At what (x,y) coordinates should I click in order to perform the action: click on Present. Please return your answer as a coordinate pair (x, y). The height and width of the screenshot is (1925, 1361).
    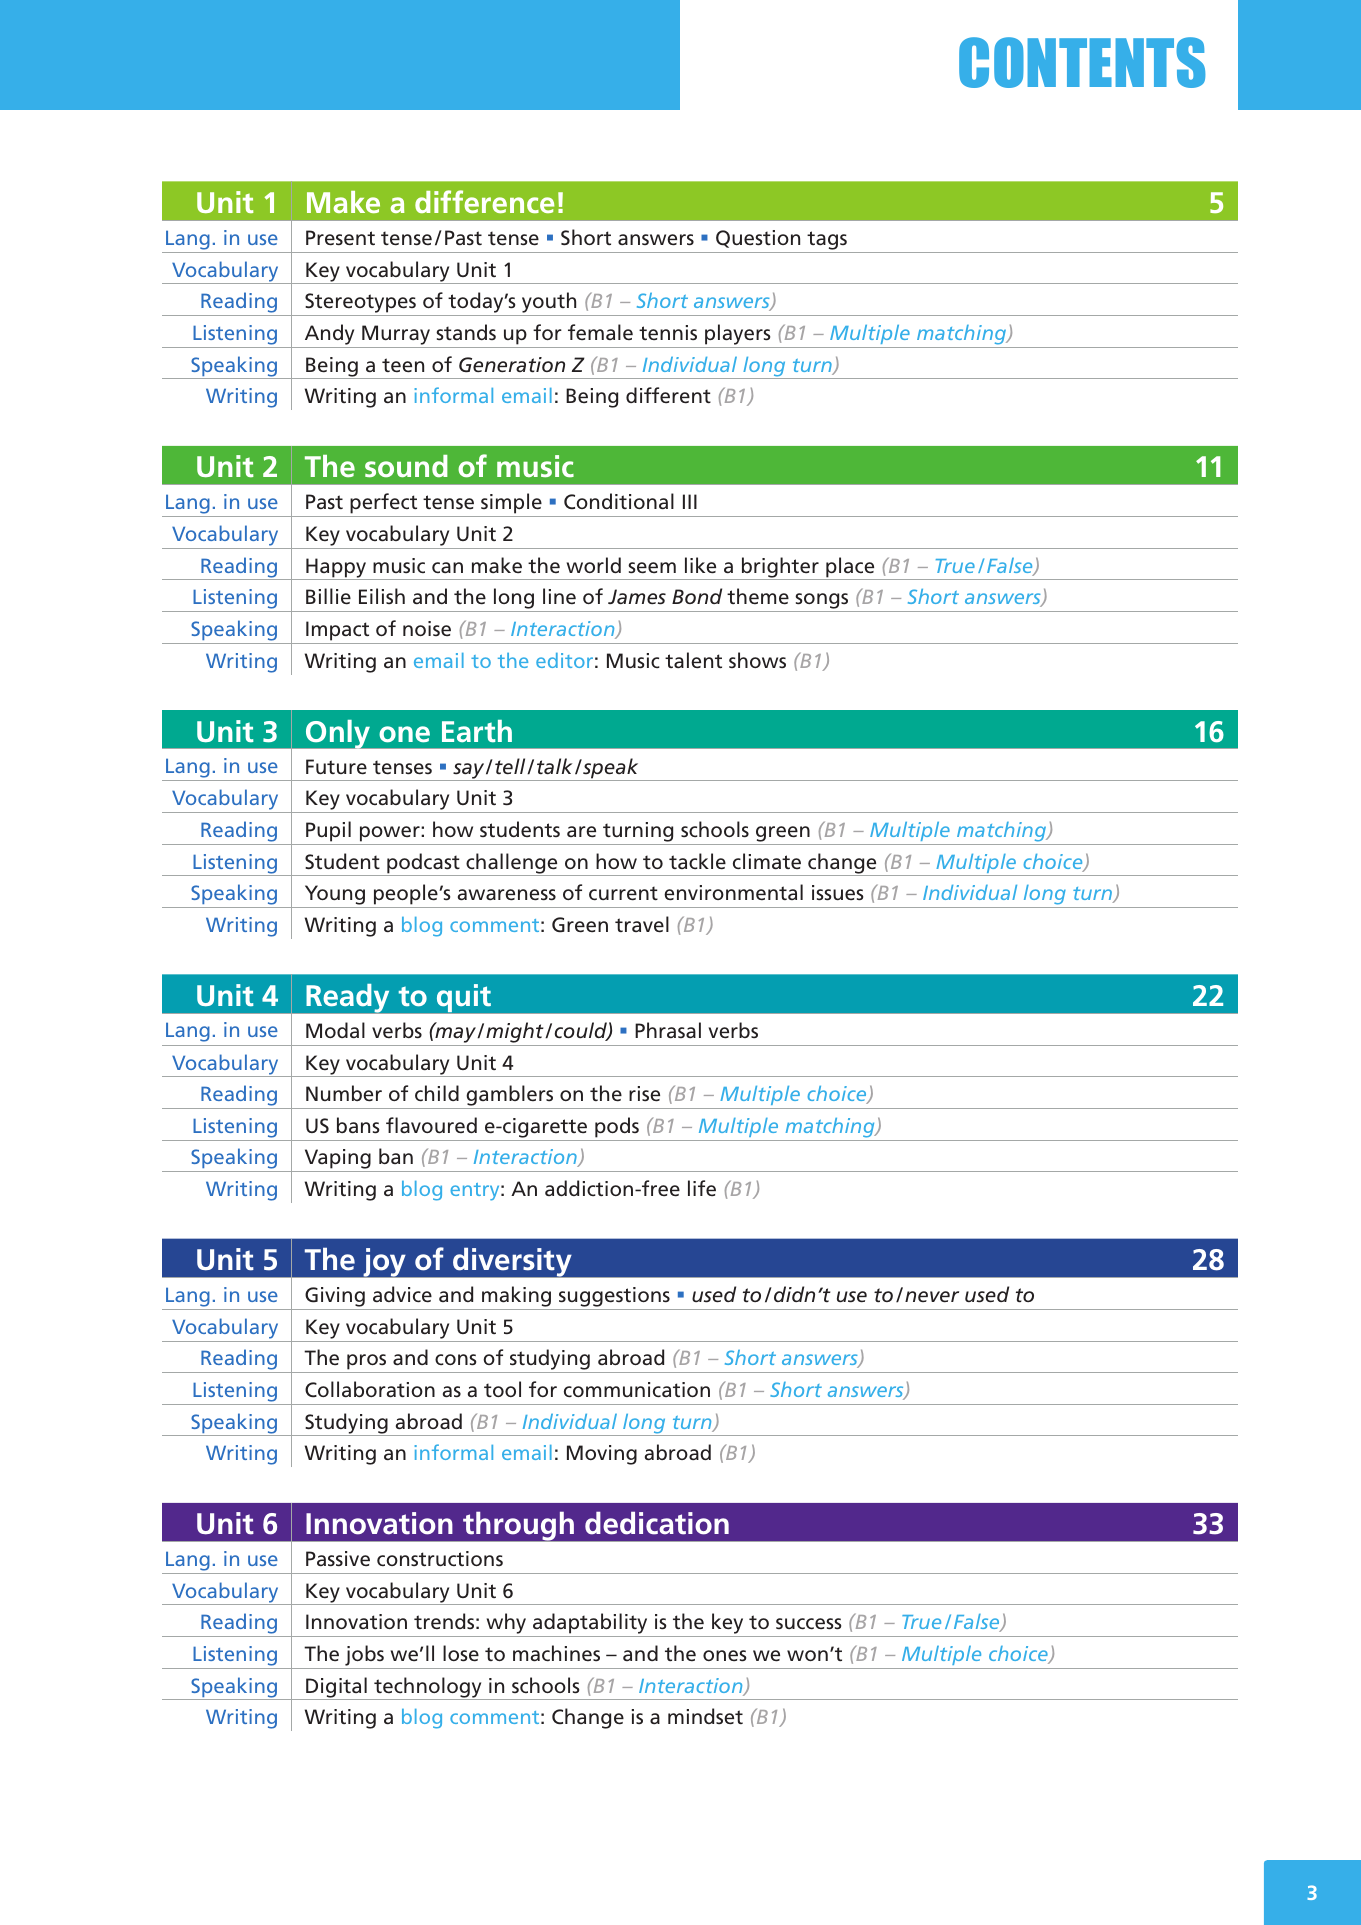
    Looking at the image, I should click on (340, 238).
